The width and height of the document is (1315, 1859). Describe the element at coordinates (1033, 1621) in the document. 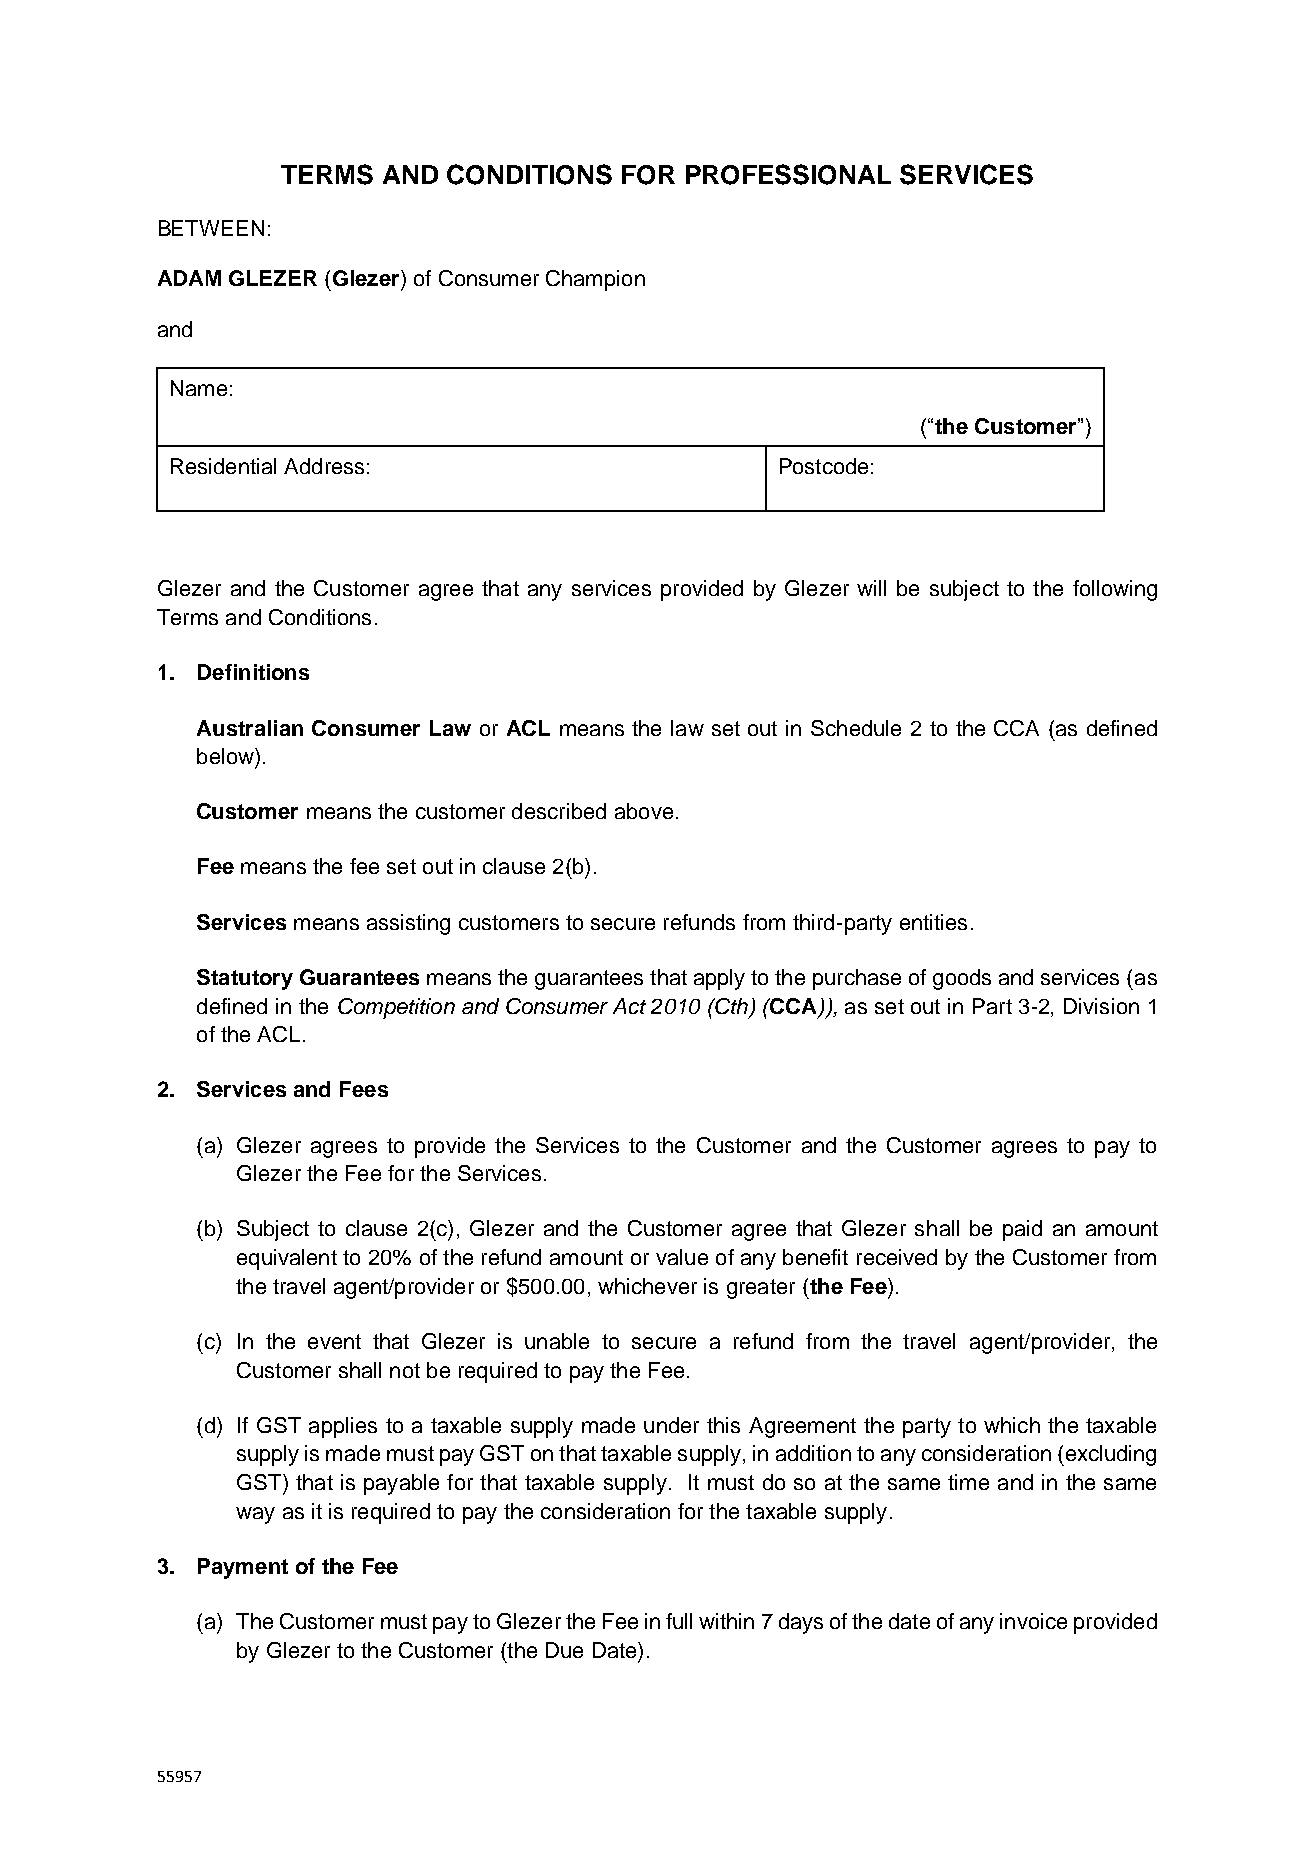

I see `invoice` at that location.
